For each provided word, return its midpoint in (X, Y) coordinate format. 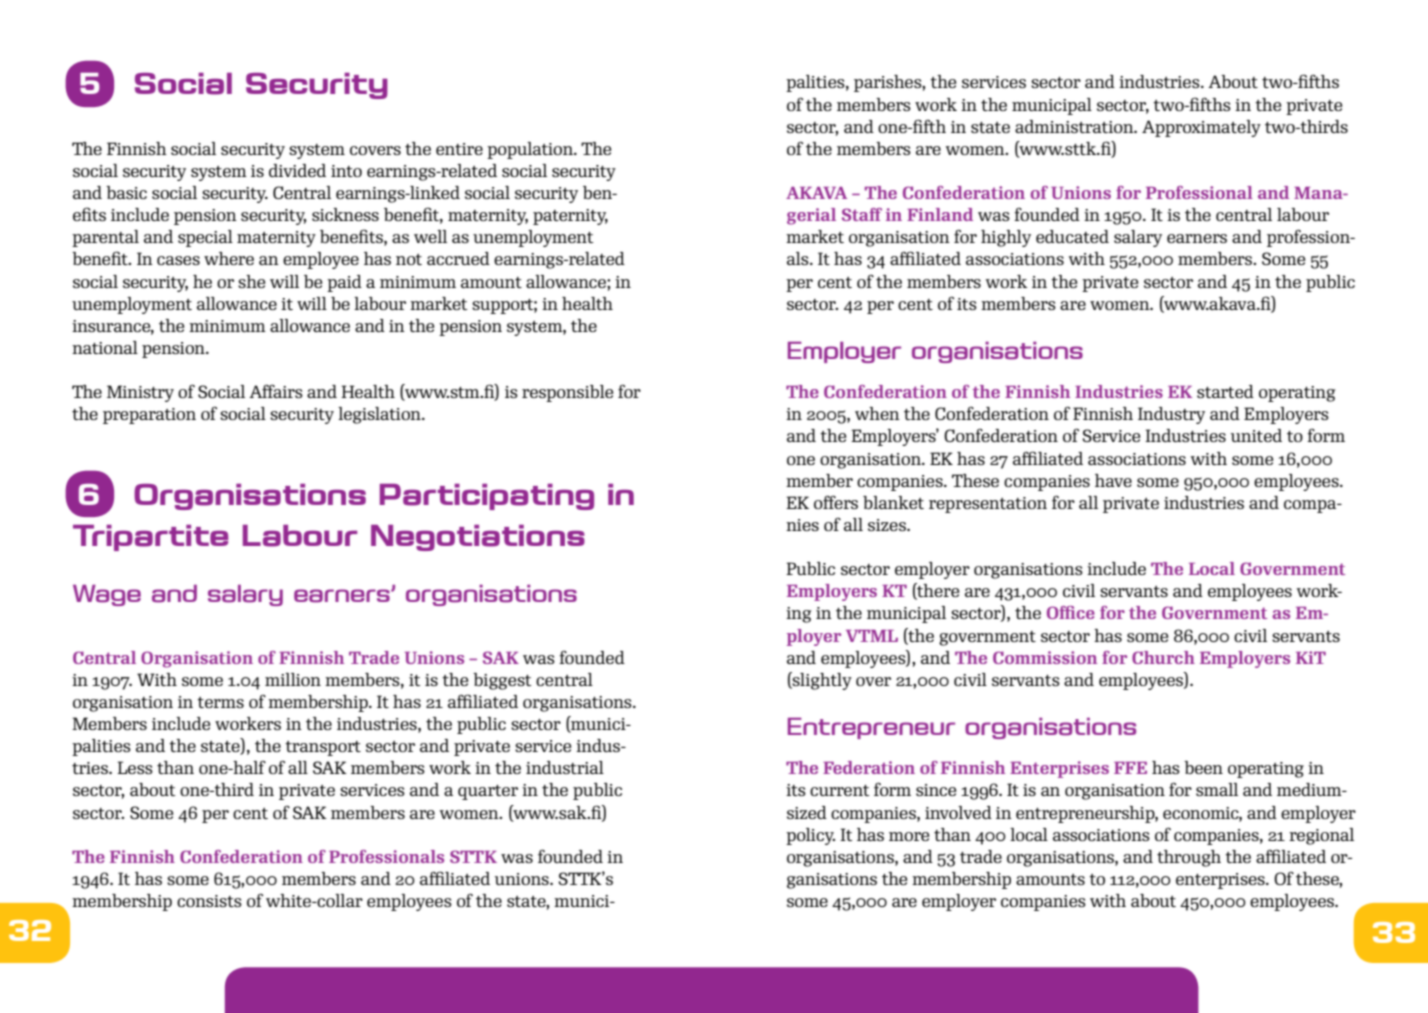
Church (1163, 657)
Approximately (1201, 128)
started (1225, 391)
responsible (567, 393)
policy (810, 836)
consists (209, 901)
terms (220, 702)
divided (297, 170)
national (105, 347)
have (1113, 480)
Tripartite (150, 538)
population (531, 150)
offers (836, 502)
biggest (502, 681)
